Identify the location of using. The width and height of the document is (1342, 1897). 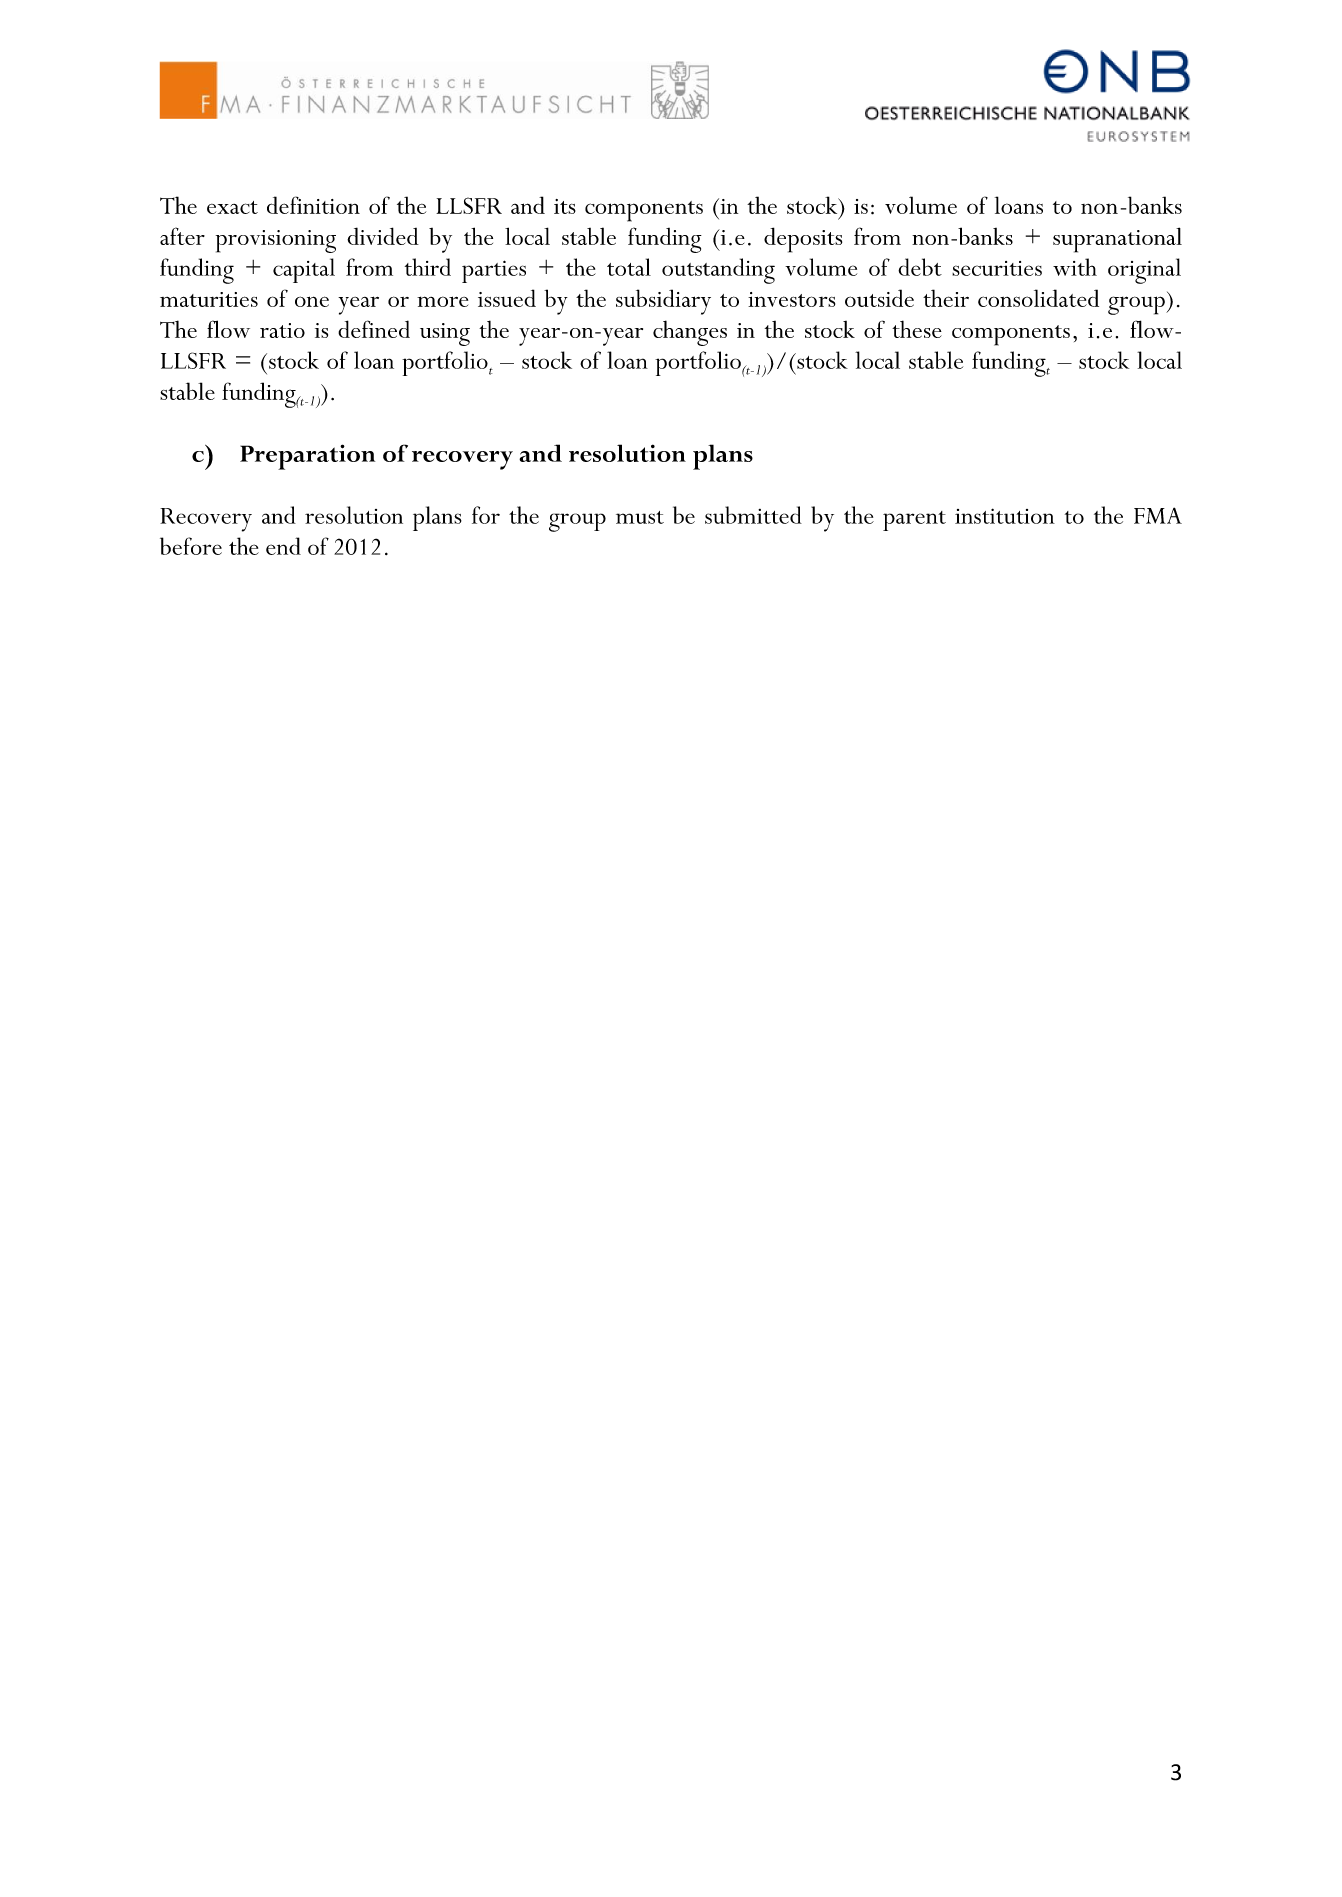
(445, 334).
